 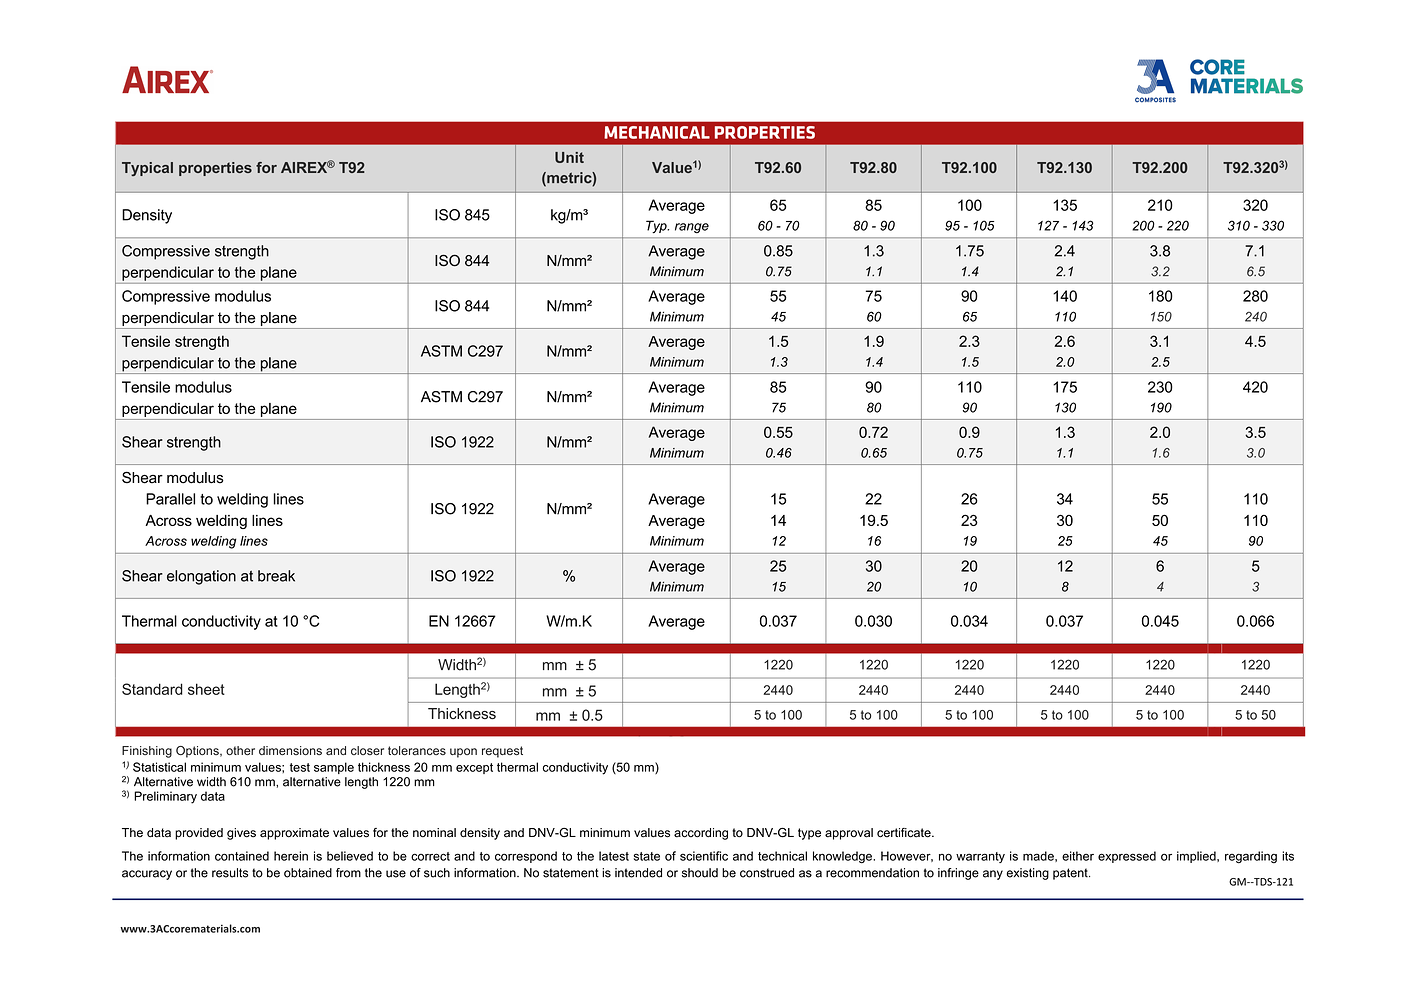 I want to click on Parallel, so click(x=170, y=499).
